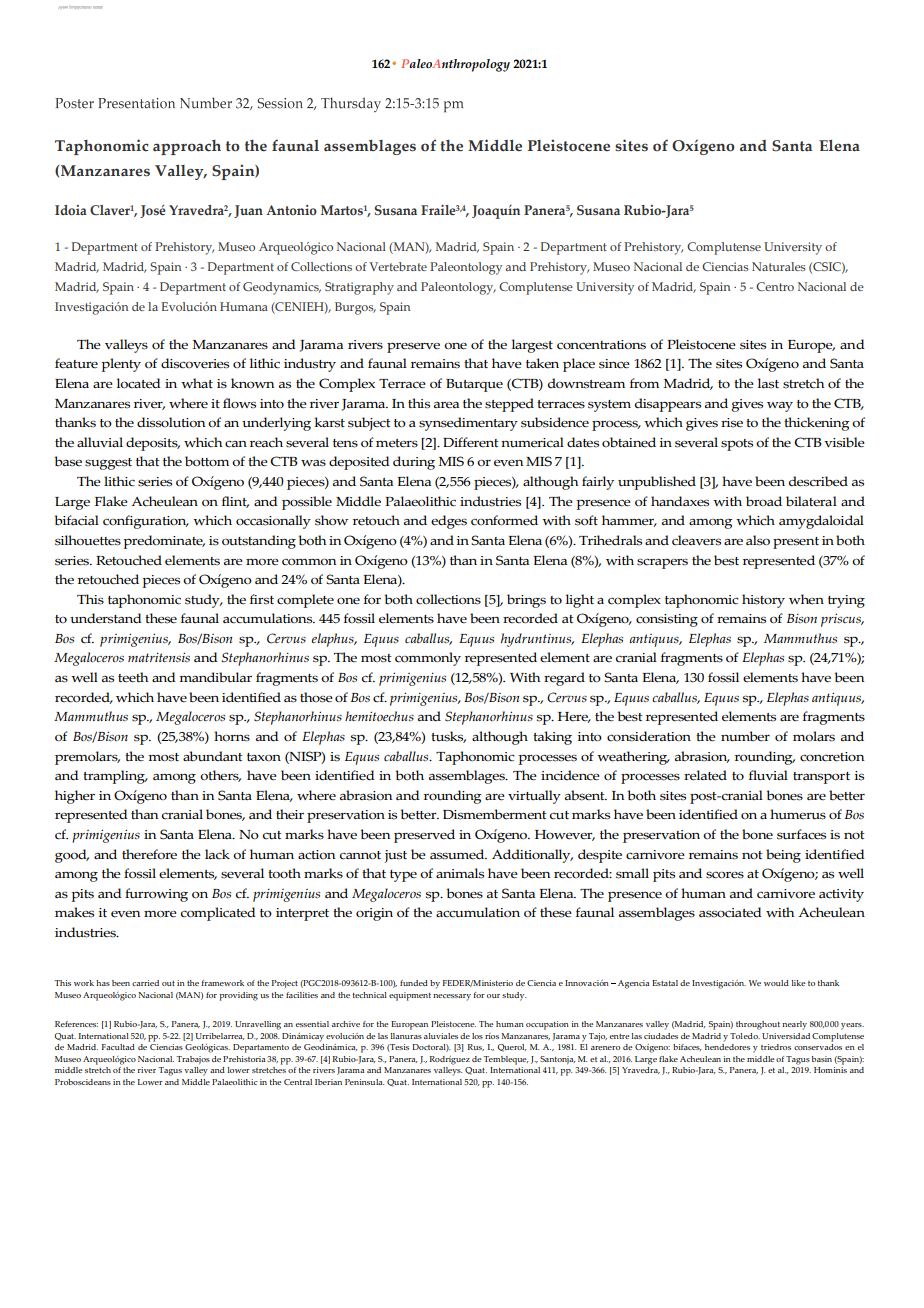  What do you see at coordinates (526, 601) in the document?
I see `brings` at bounding box center [526, 601].
